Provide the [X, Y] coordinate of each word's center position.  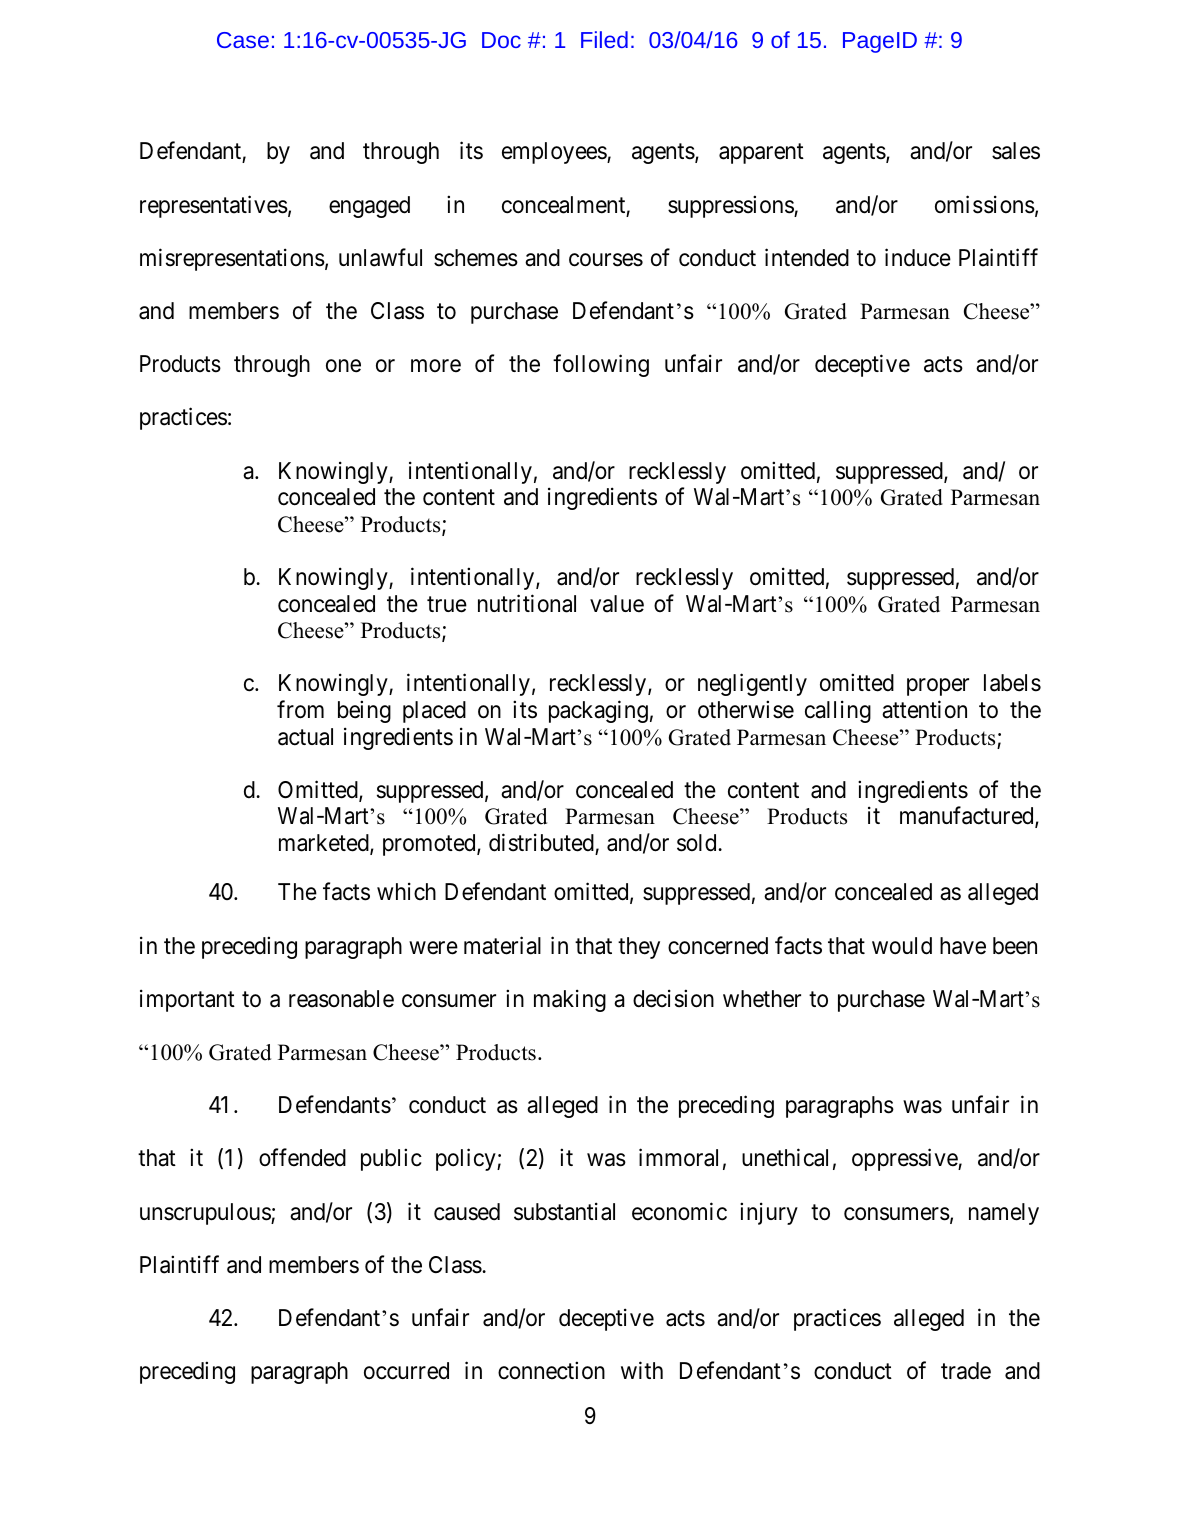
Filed [604, 39]
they [639, 948]
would [902, 946]
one [343, 366]
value [617, 604]
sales [1016, 151]
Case [243, 40]
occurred [406, 1371]
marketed [325, 844]
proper [938, 687]
